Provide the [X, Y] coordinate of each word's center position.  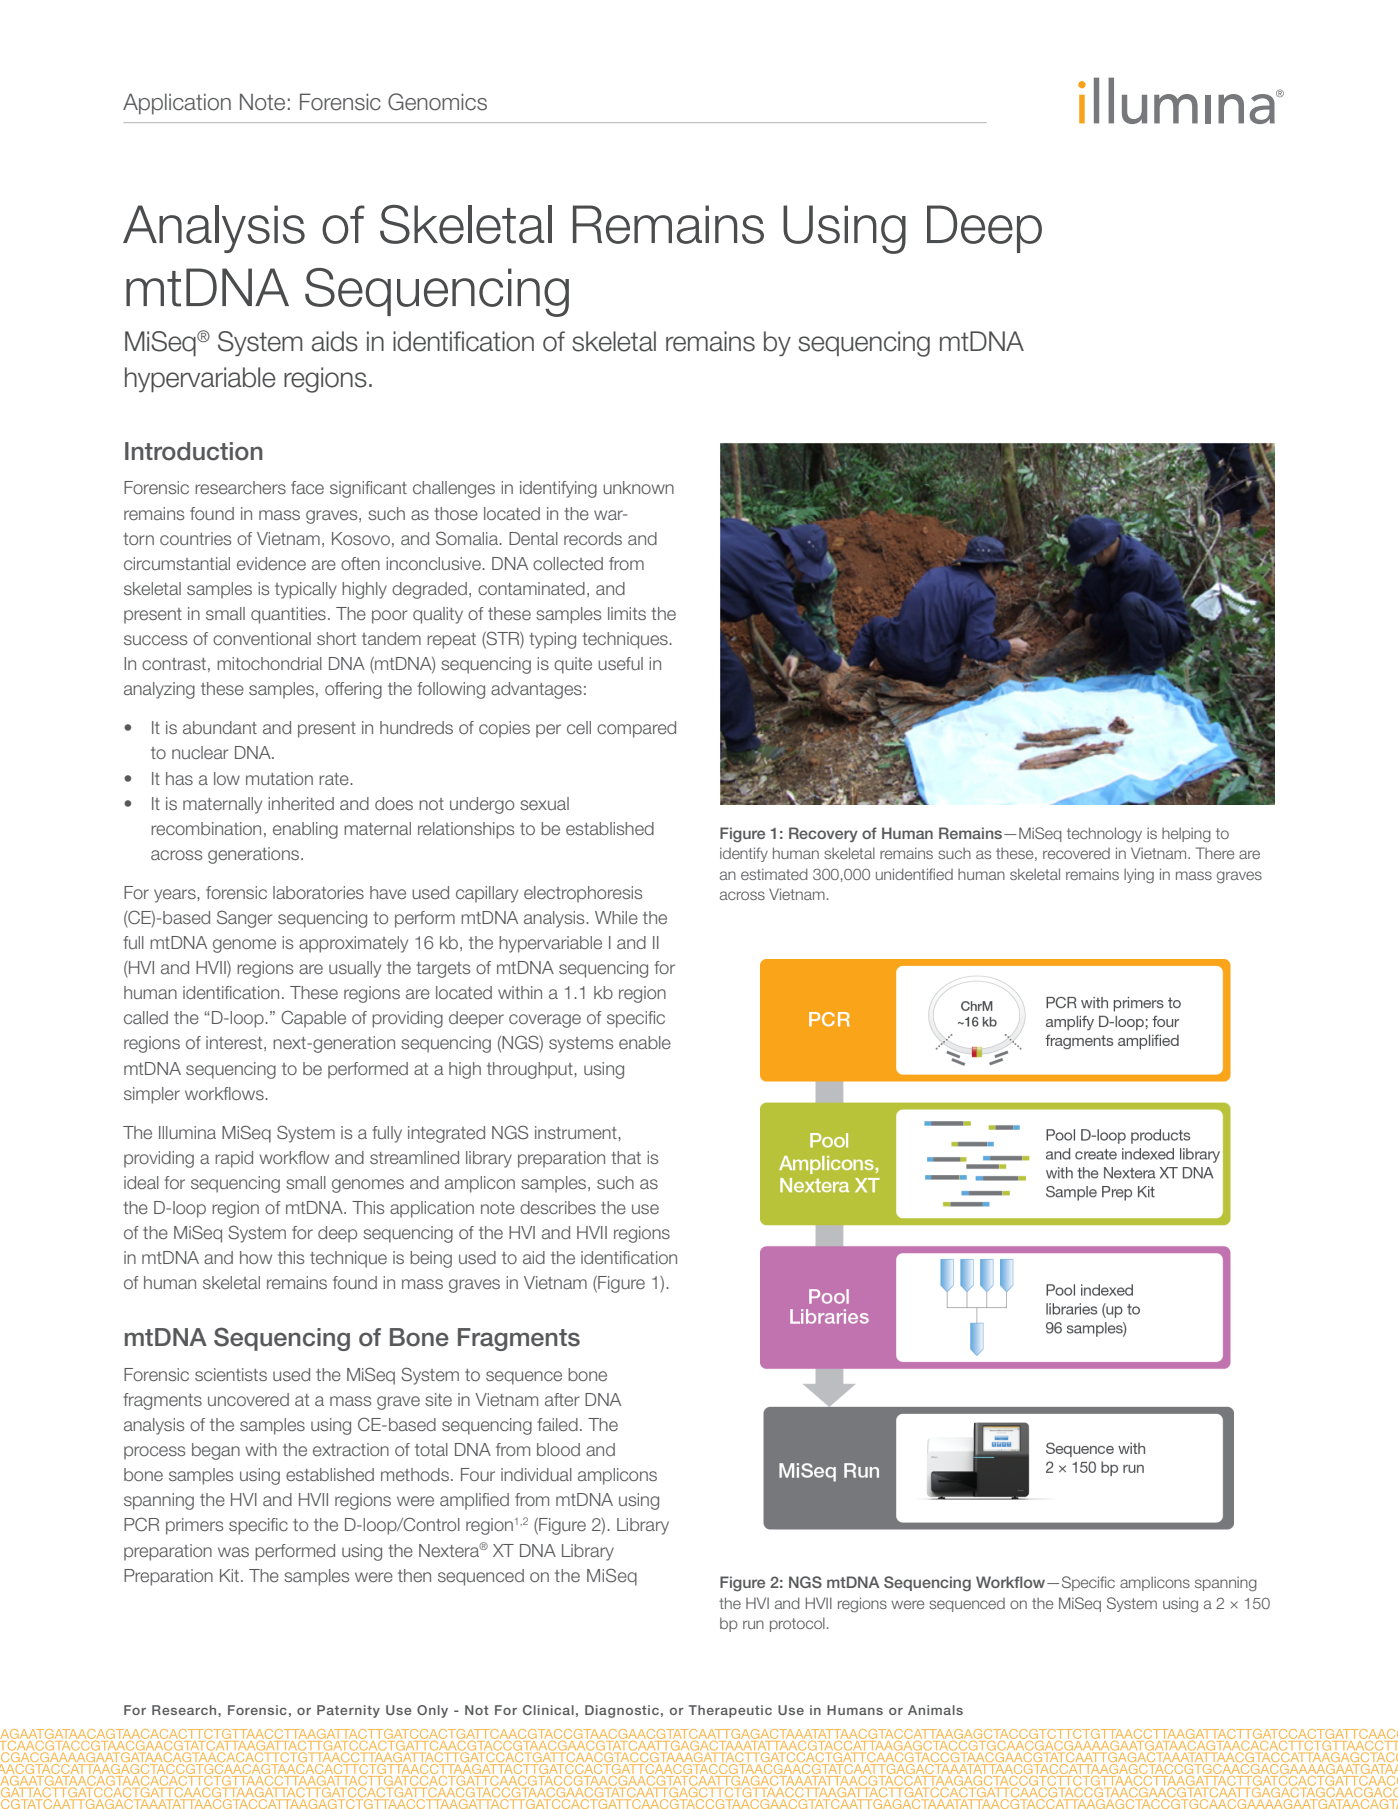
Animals [935, 1710]
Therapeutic [730, 1711]
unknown [638, 487]
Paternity [348, 1711]
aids [335, 341]
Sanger [245, 919]
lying [1139, 875]
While [616, 917]
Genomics [437, 102]
